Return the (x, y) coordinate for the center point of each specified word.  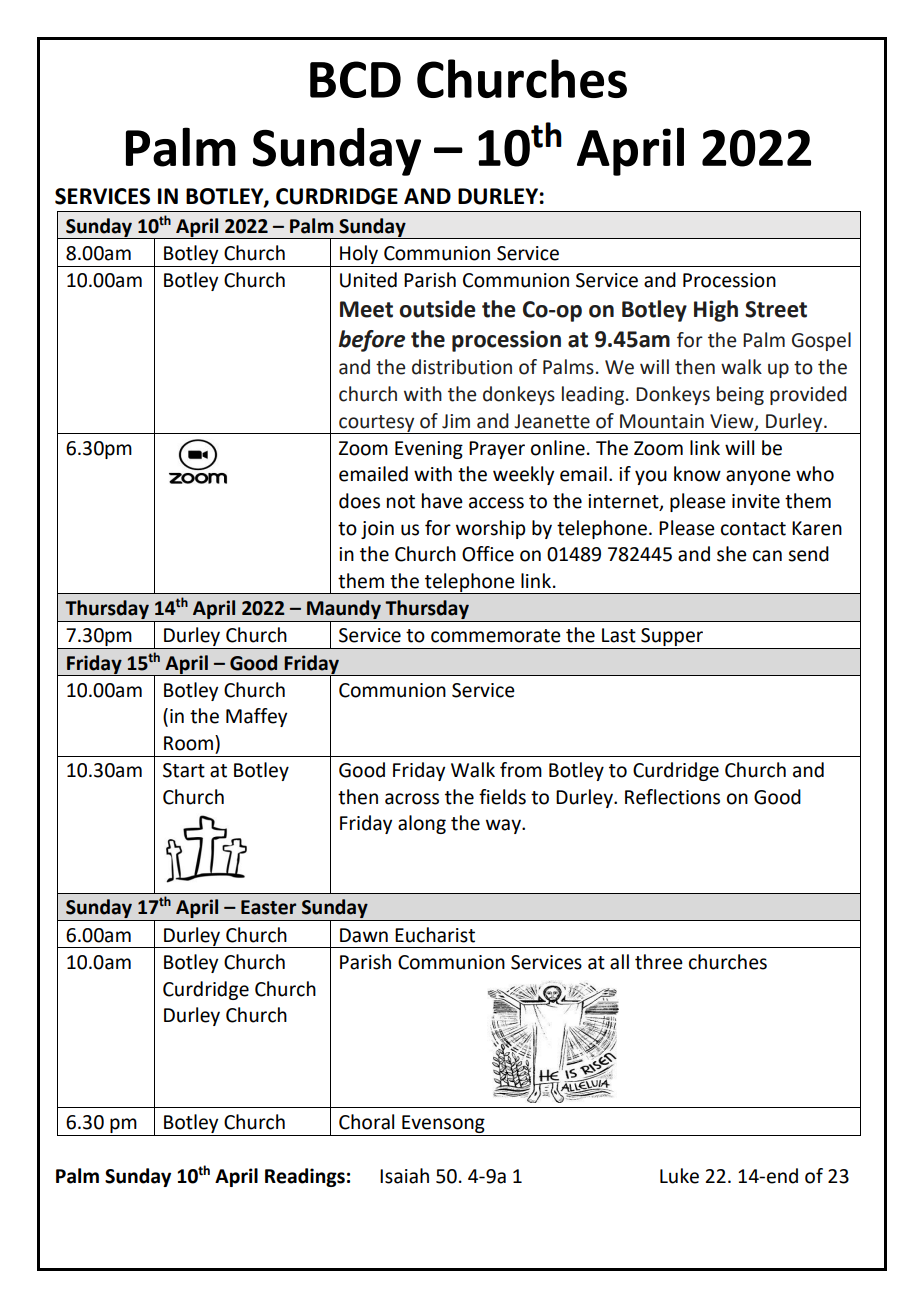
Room (188, 743)
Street (776, 309)
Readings (305, 1177)
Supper (672, 638)
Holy (359, 254)
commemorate (496, 636)
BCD (355, 79)
